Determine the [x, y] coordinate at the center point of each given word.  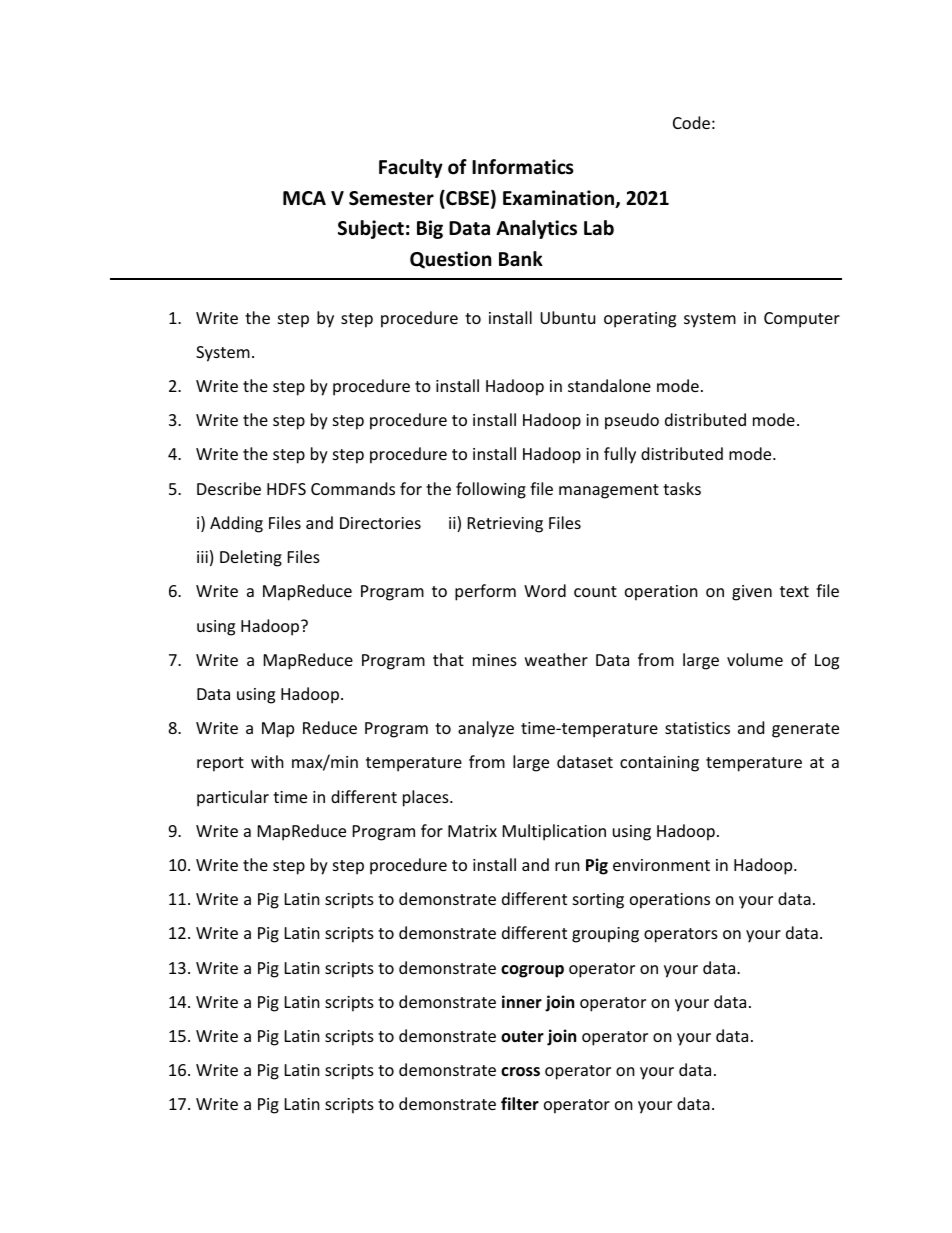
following [491, 490]
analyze [486, 729]
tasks [682, 488]
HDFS [286, 489]
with [267, 761]
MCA [304, 198]
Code [691, 122]
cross [520, 1072]
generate [805, 730]
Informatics [523, 167]
